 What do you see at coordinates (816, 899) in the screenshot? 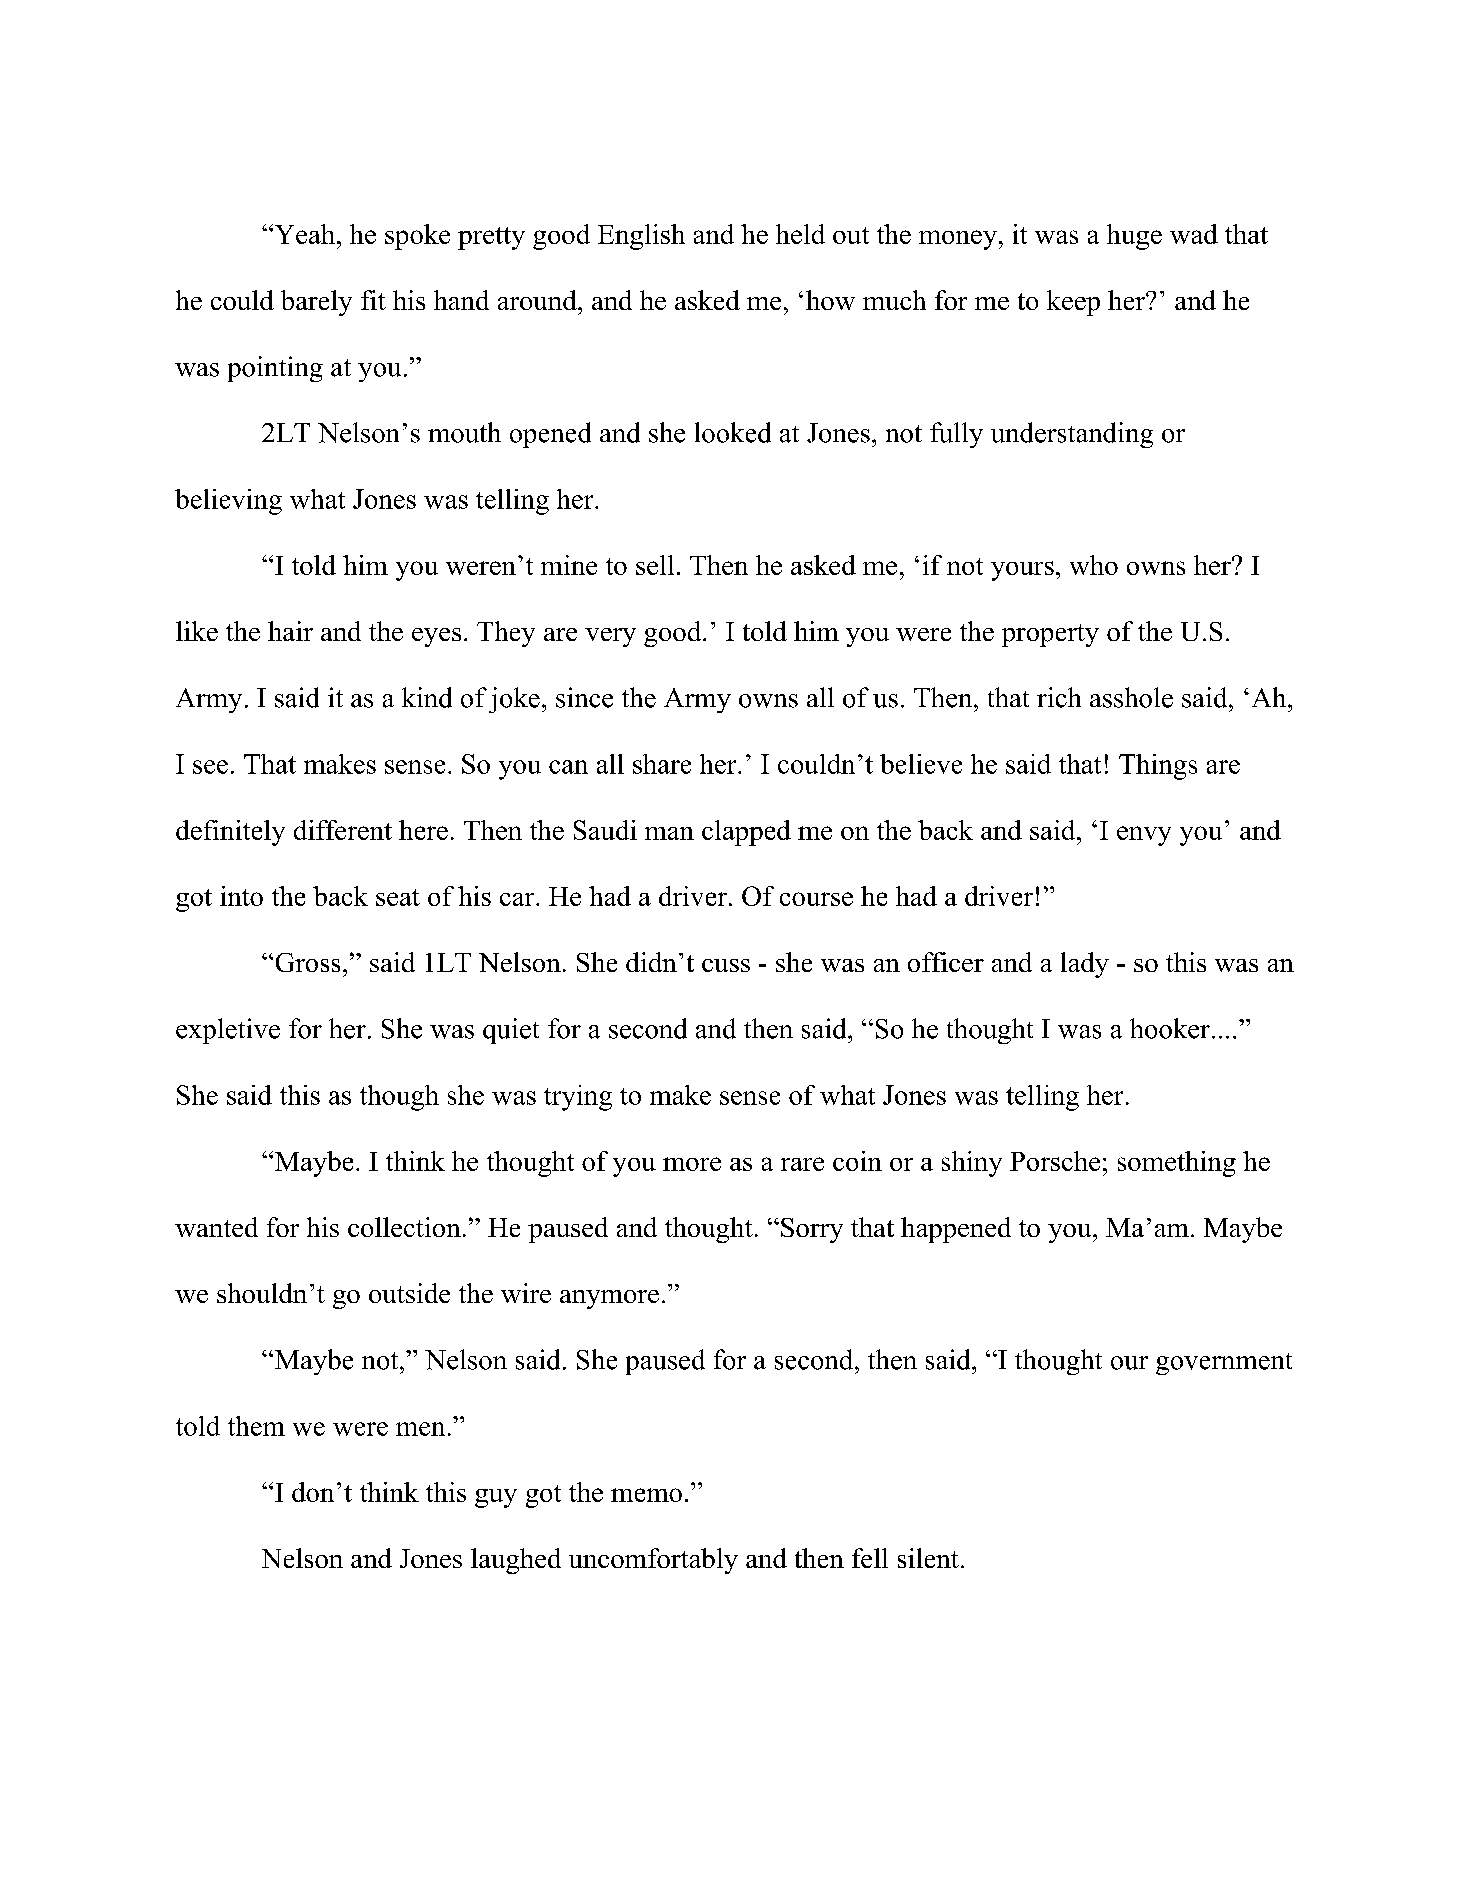
I see `course` at bounding box center [816, 899].
